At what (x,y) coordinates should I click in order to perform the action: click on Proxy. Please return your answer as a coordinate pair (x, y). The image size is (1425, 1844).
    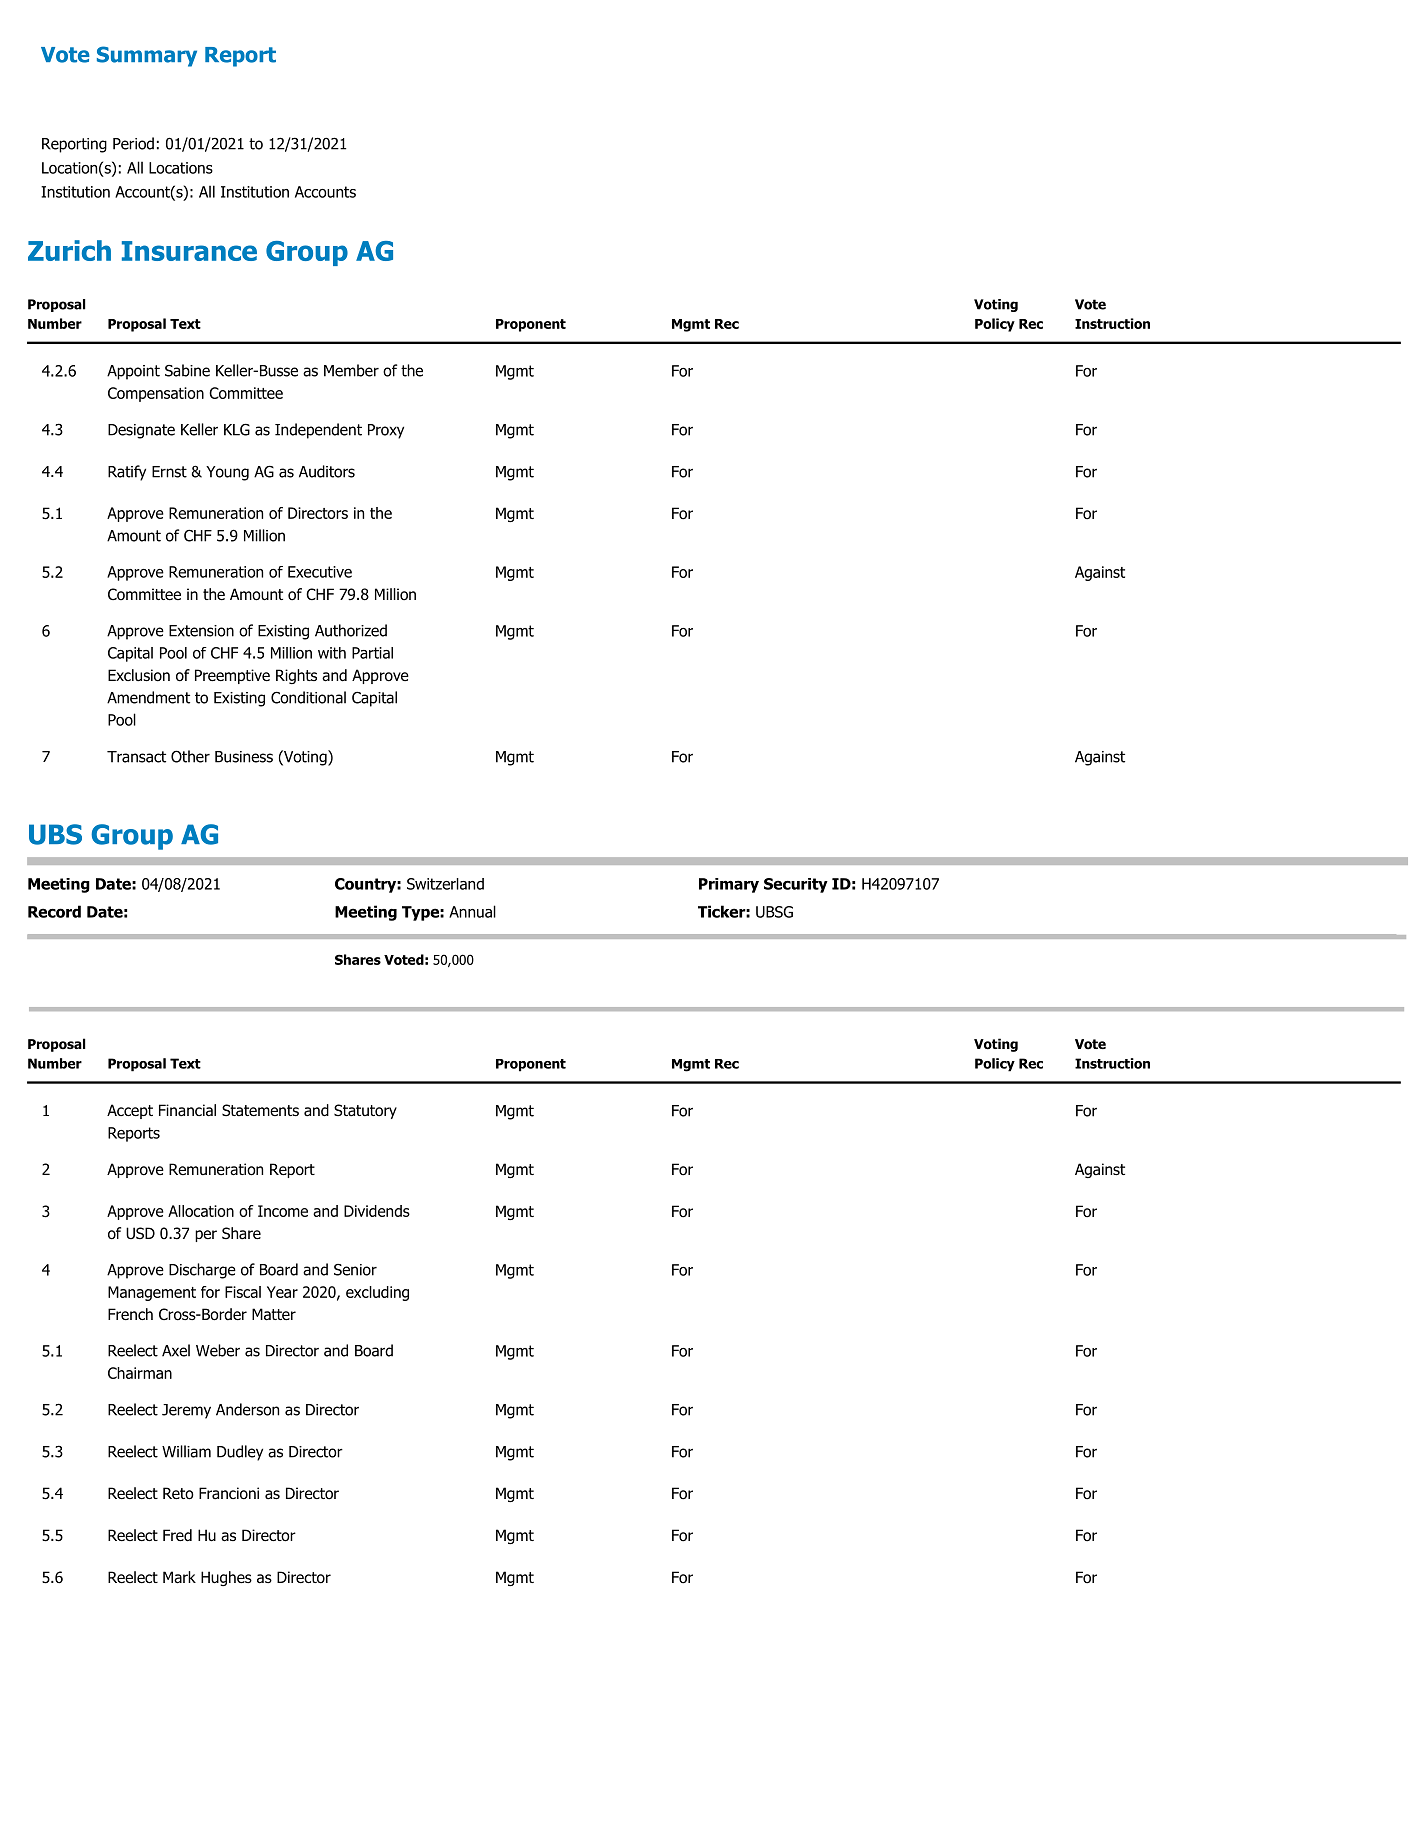
    Looking at the image, I should click on (386, 431).
